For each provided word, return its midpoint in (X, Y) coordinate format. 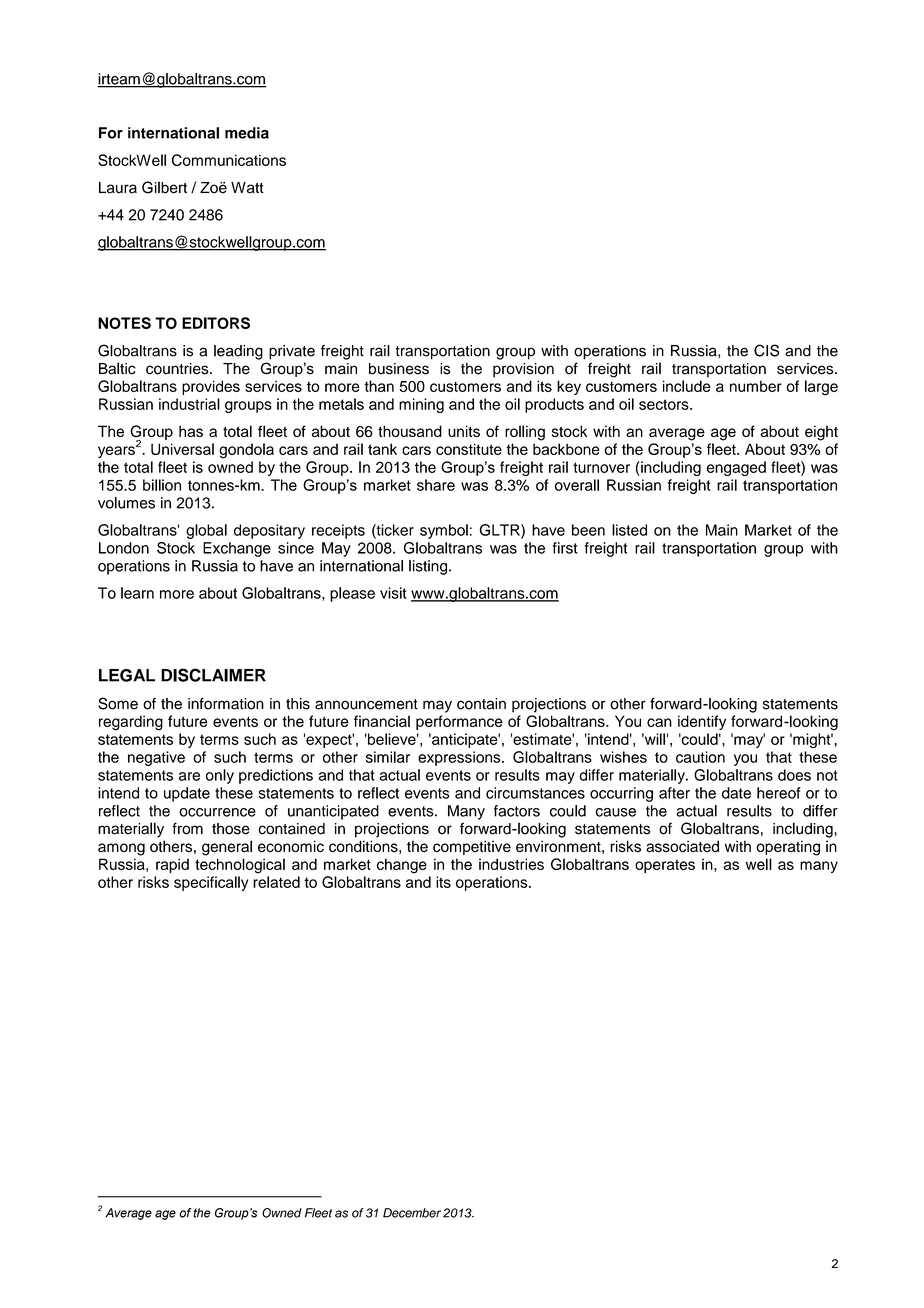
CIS (766, 350)
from (187, 828)
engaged (736, 468)
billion (162, 485)
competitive (472, 847)
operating (788, 848)
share (436, 485)
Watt (247, 188)
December (412, 1213)
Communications (229, 160)
